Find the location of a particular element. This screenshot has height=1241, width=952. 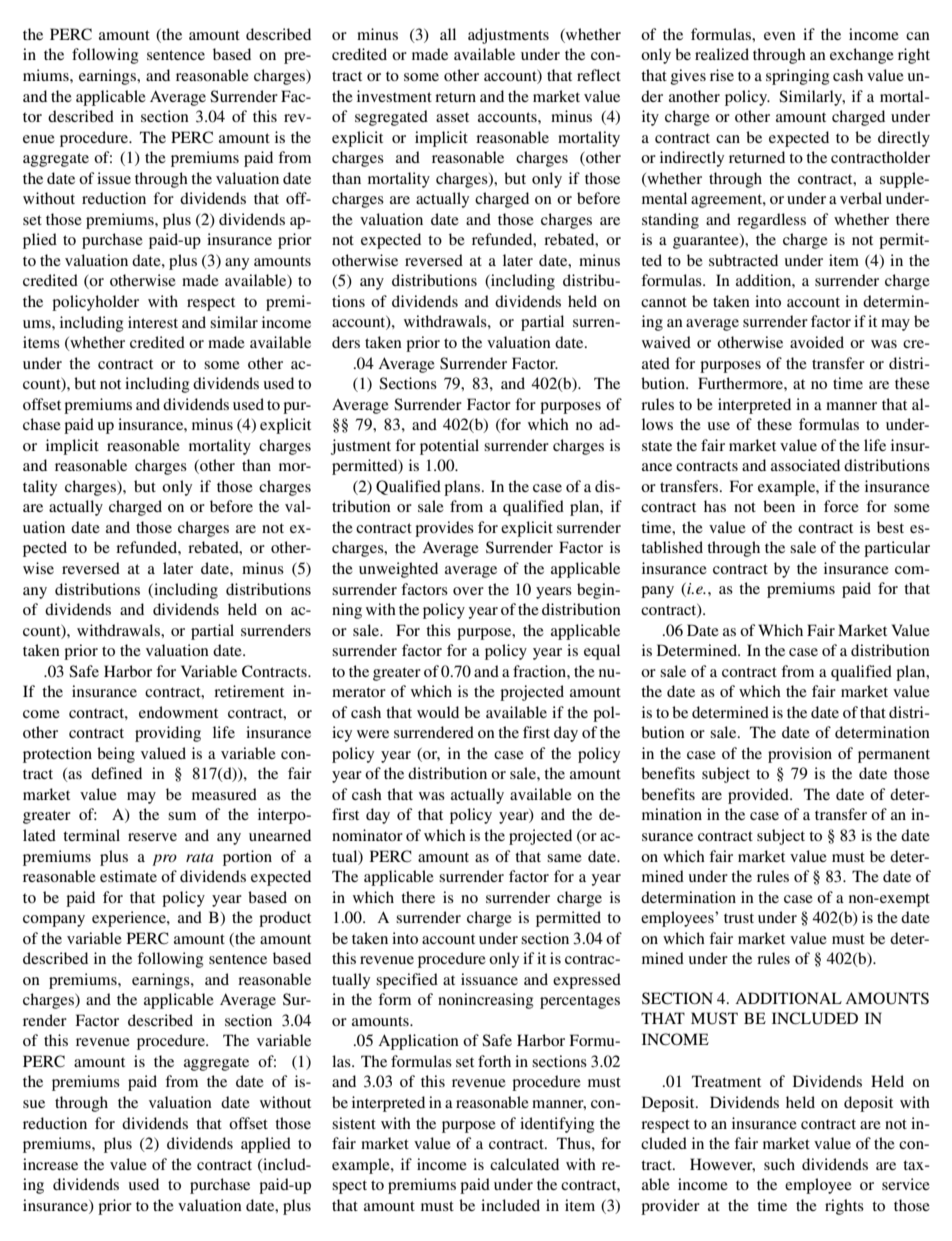

increase is located at coordinates (50, 1164).
